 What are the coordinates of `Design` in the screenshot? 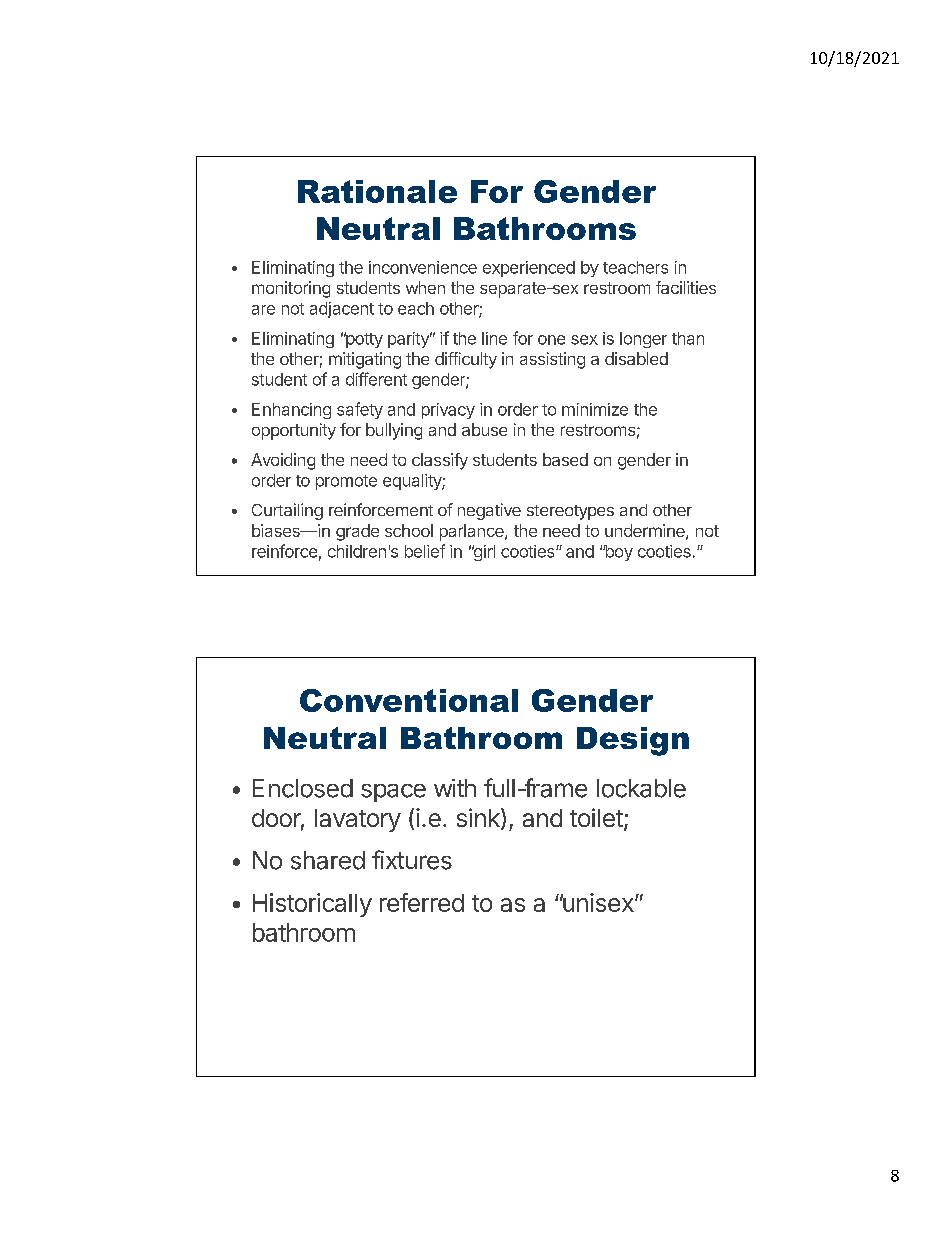 It's located at (633, 741).
